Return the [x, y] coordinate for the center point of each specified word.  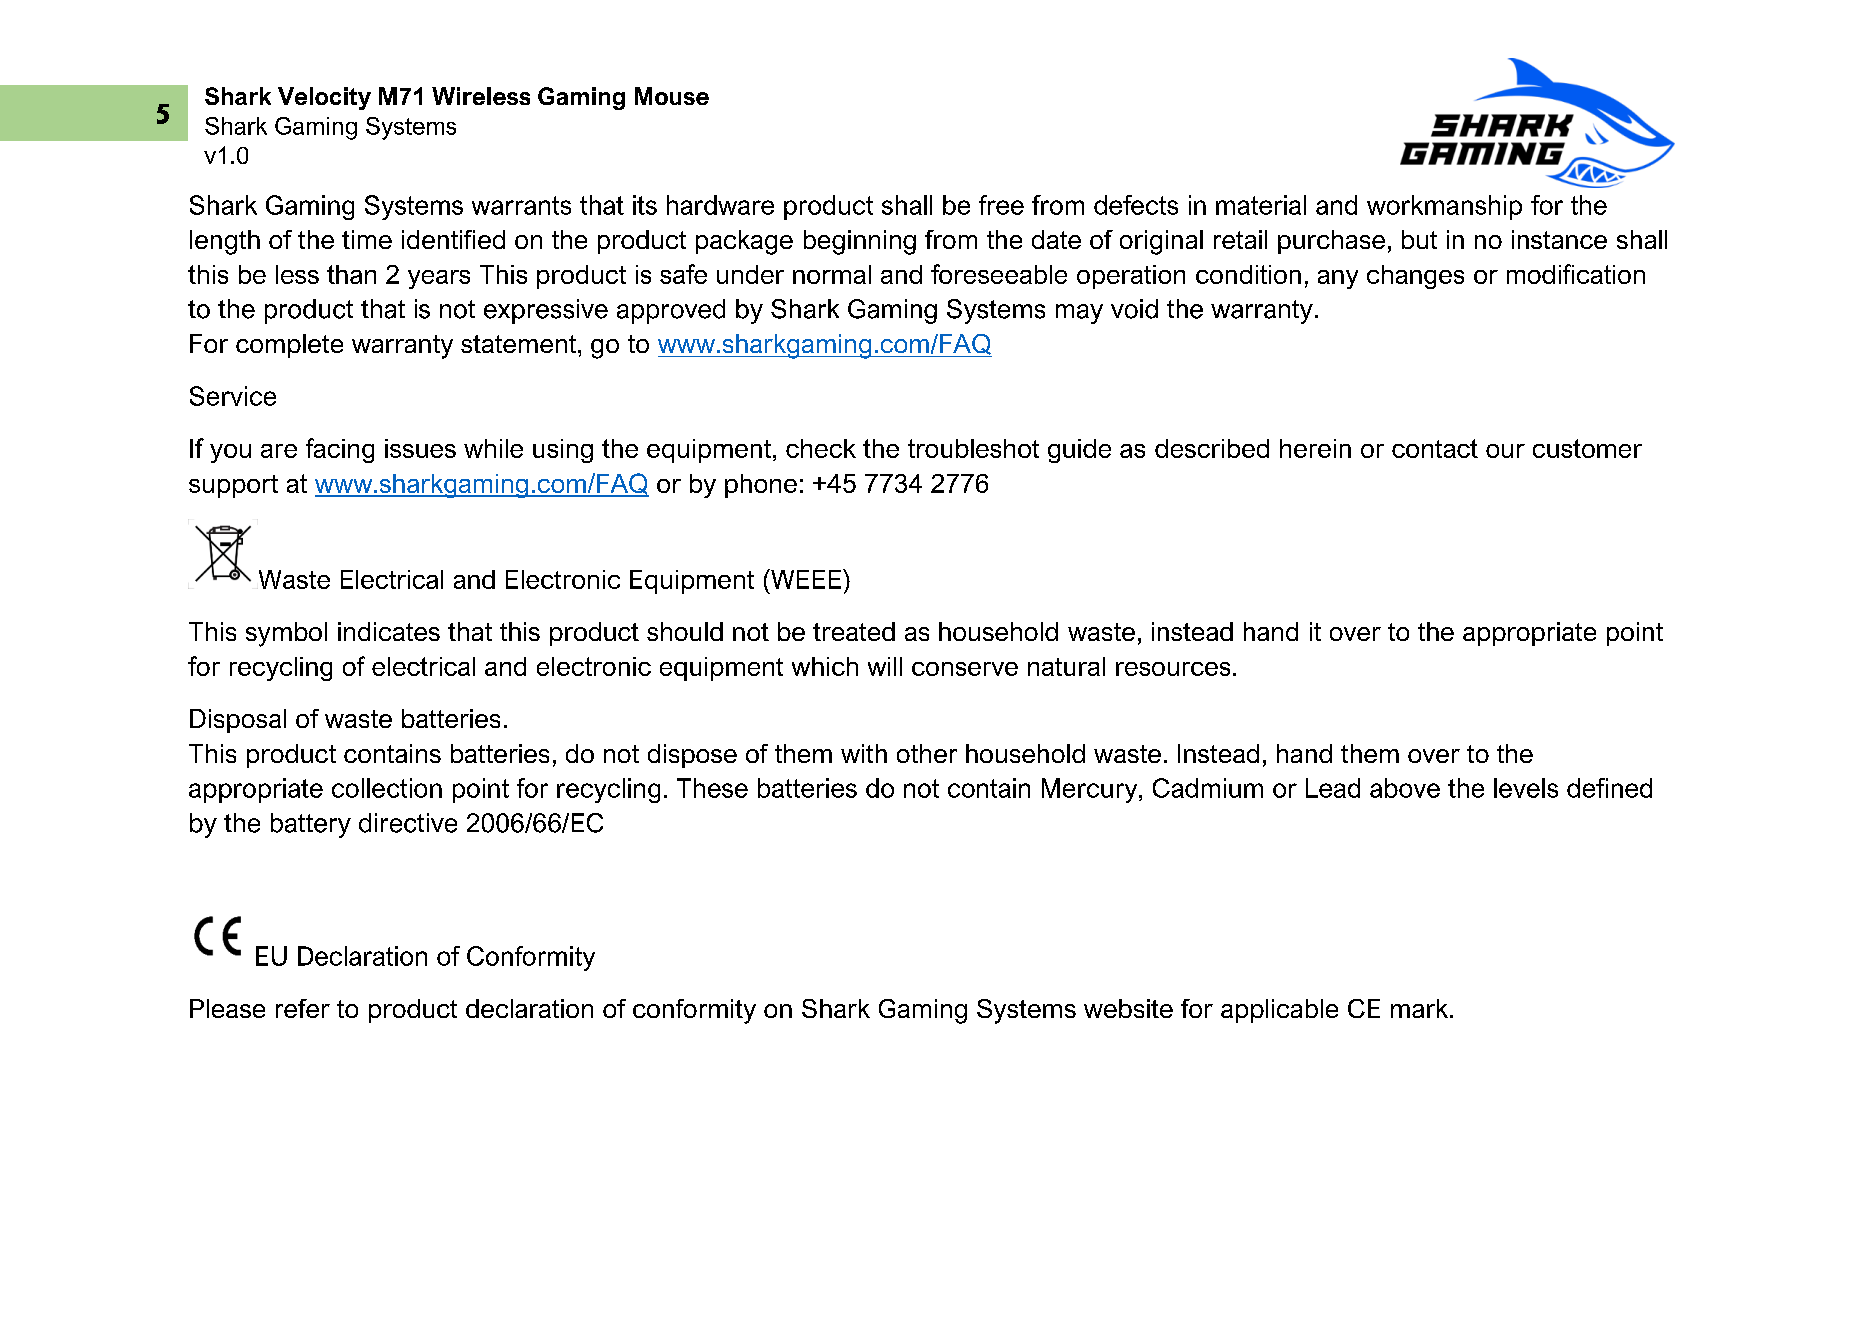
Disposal [238, 721]
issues [420, 448]
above [1405, 788]
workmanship [1444, 207]
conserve [965, 669]
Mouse [672, 96]
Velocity [324, 98]
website [1128, 1008]
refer [303, 1008]
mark [1421, 1008]
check [821, 448]
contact [1435, 448]
